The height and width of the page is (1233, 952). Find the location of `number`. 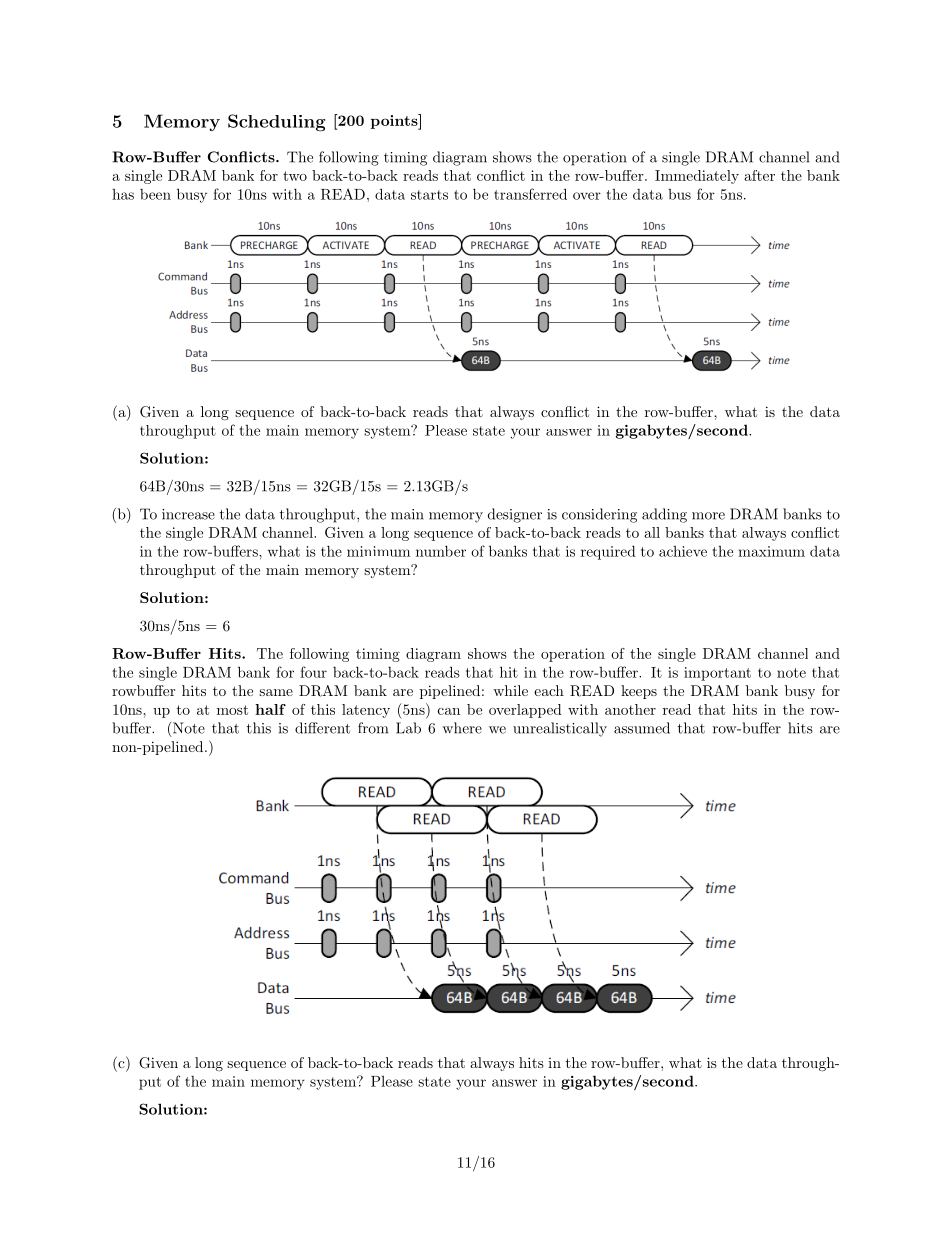

number is located at coordinates (441, 551).
